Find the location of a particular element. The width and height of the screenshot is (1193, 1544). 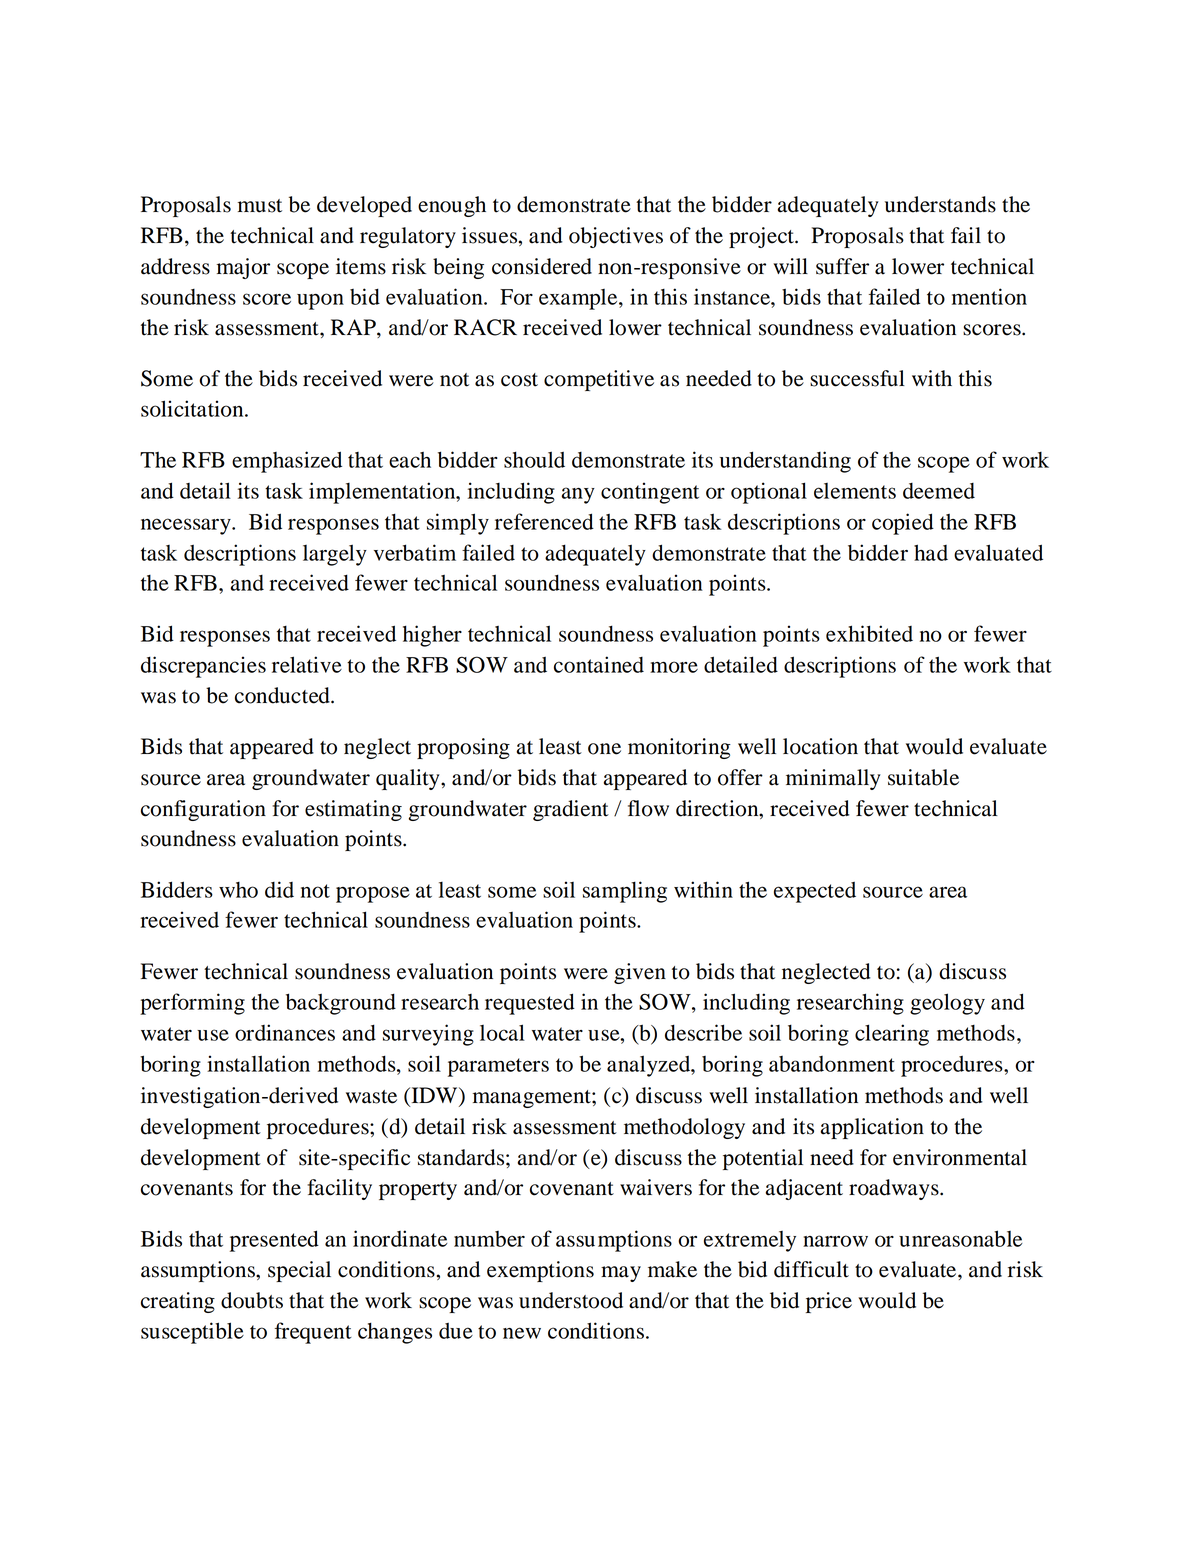

given is located at coordinates (640, 973).
